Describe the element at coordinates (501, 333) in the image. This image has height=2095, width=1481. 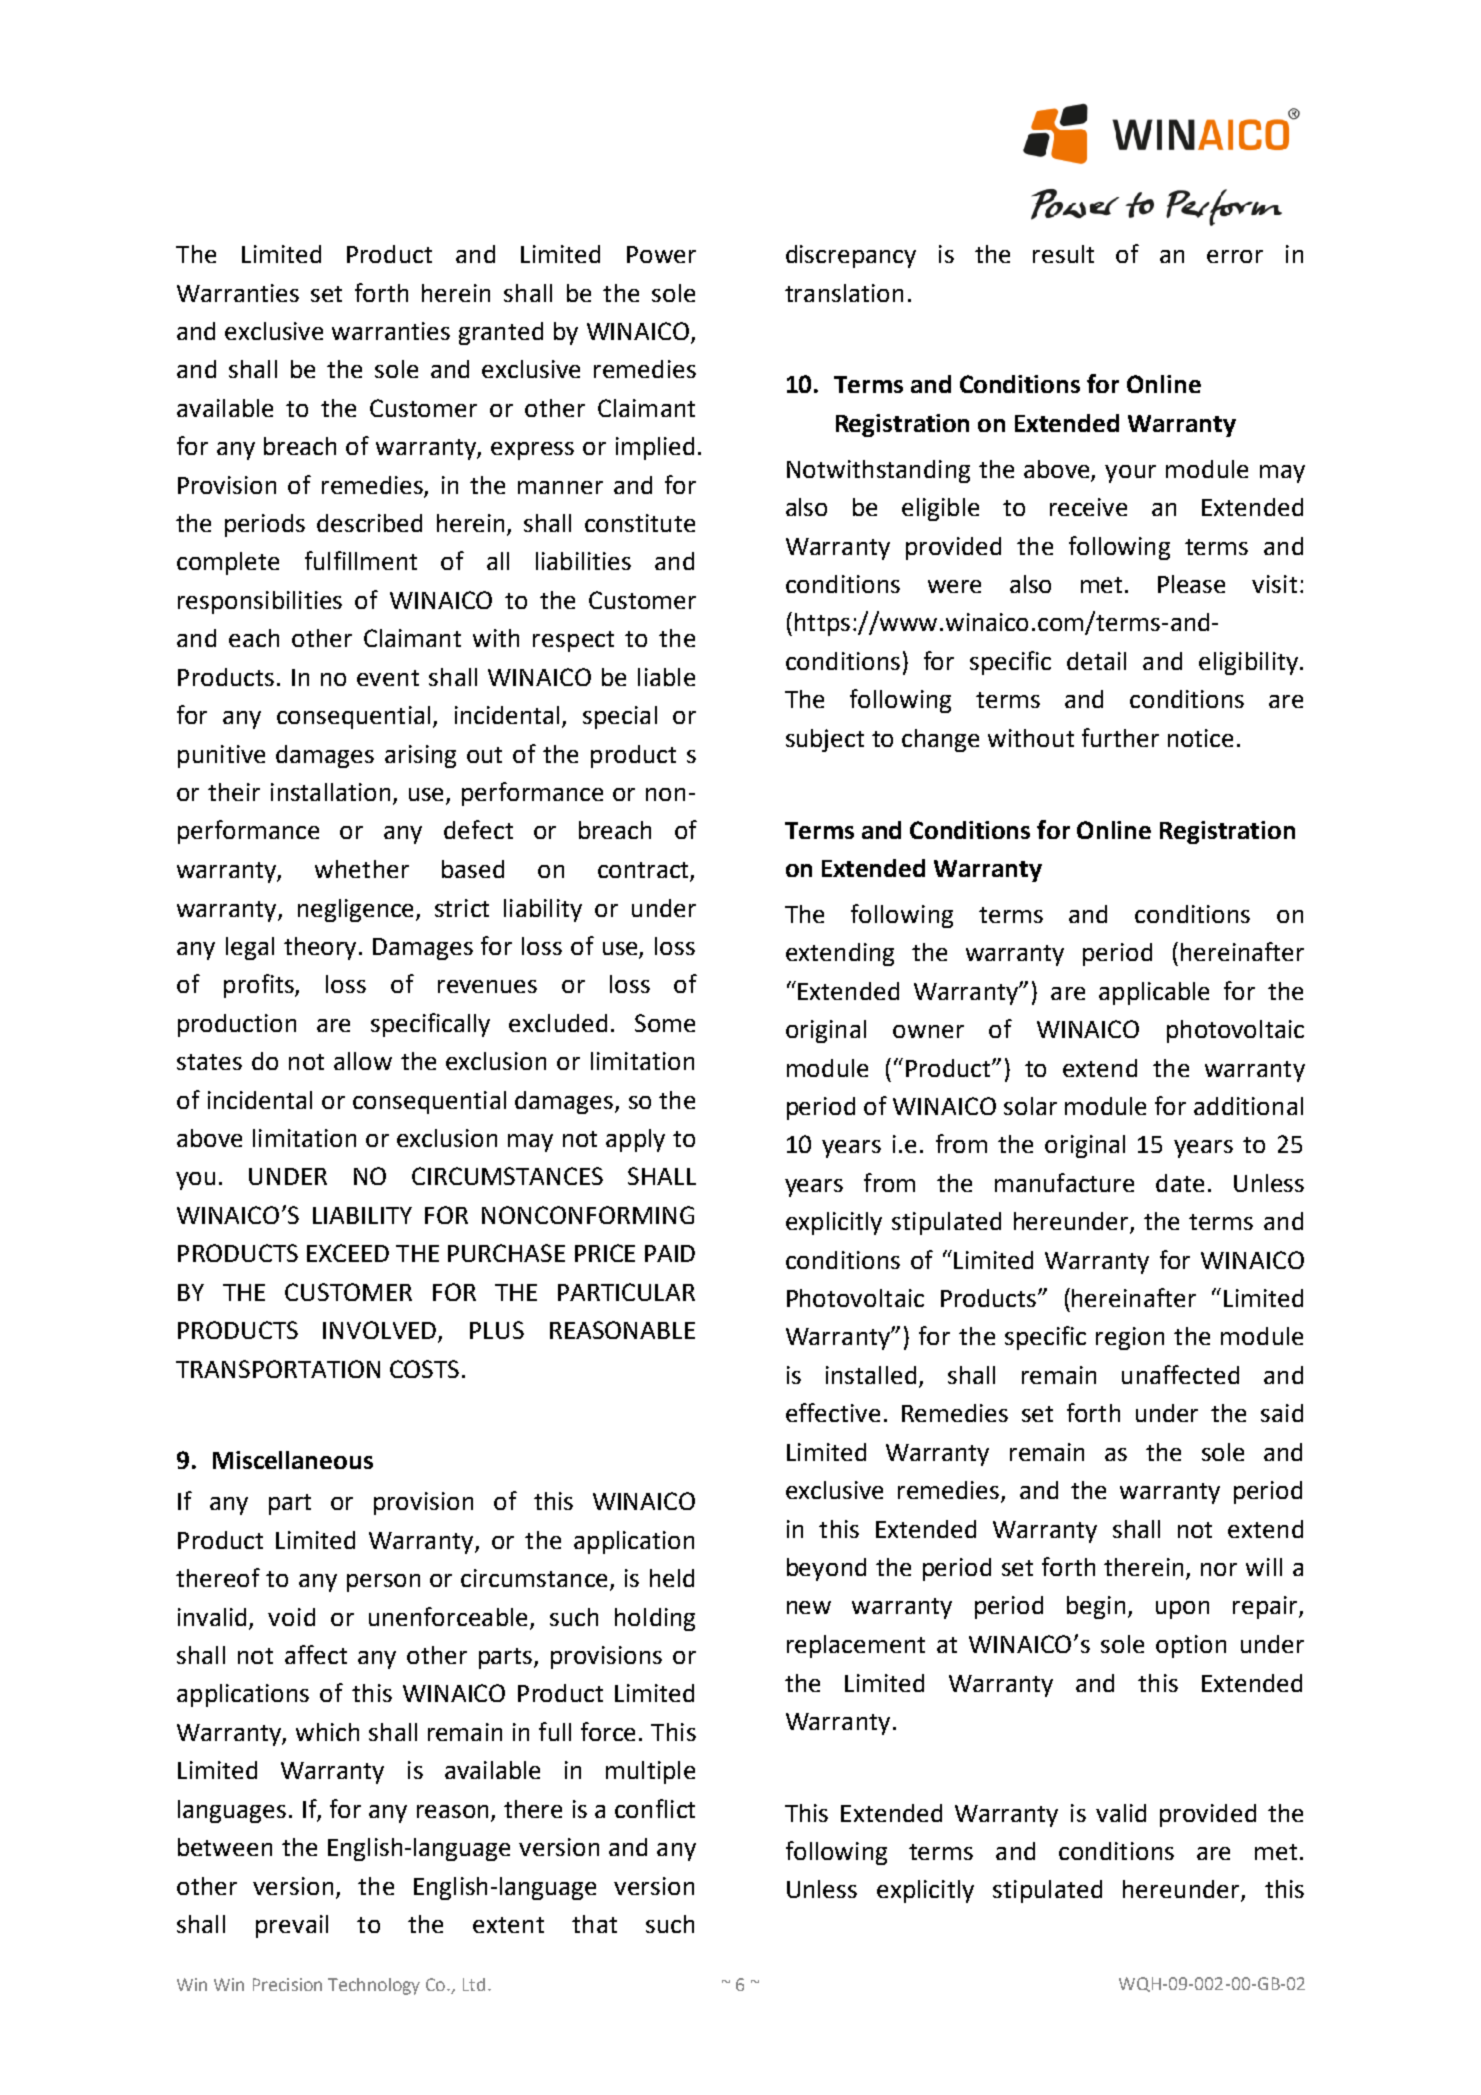
I see `granted` at that location.
